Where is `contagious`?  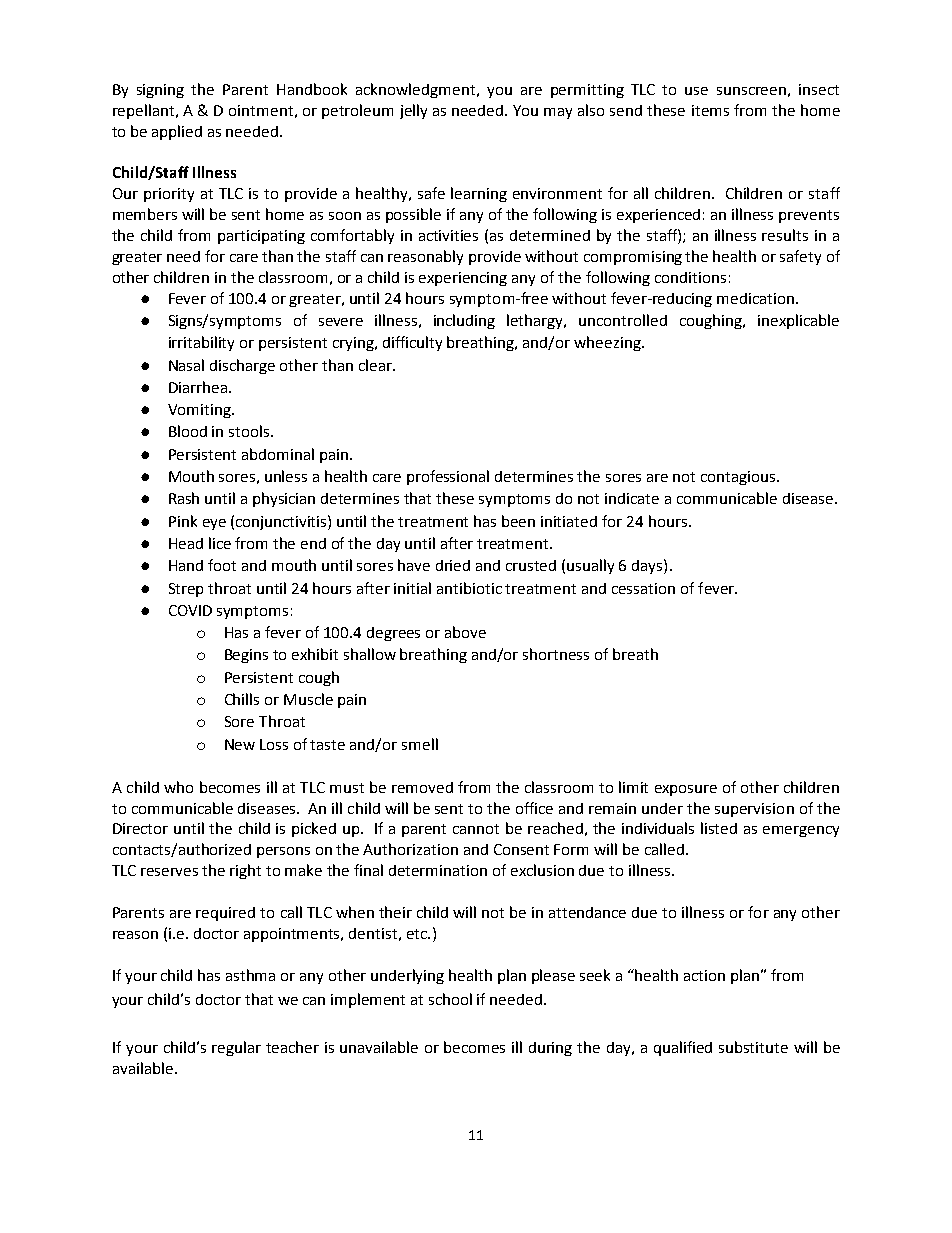
contagious is located at coordinates (739, 478).
